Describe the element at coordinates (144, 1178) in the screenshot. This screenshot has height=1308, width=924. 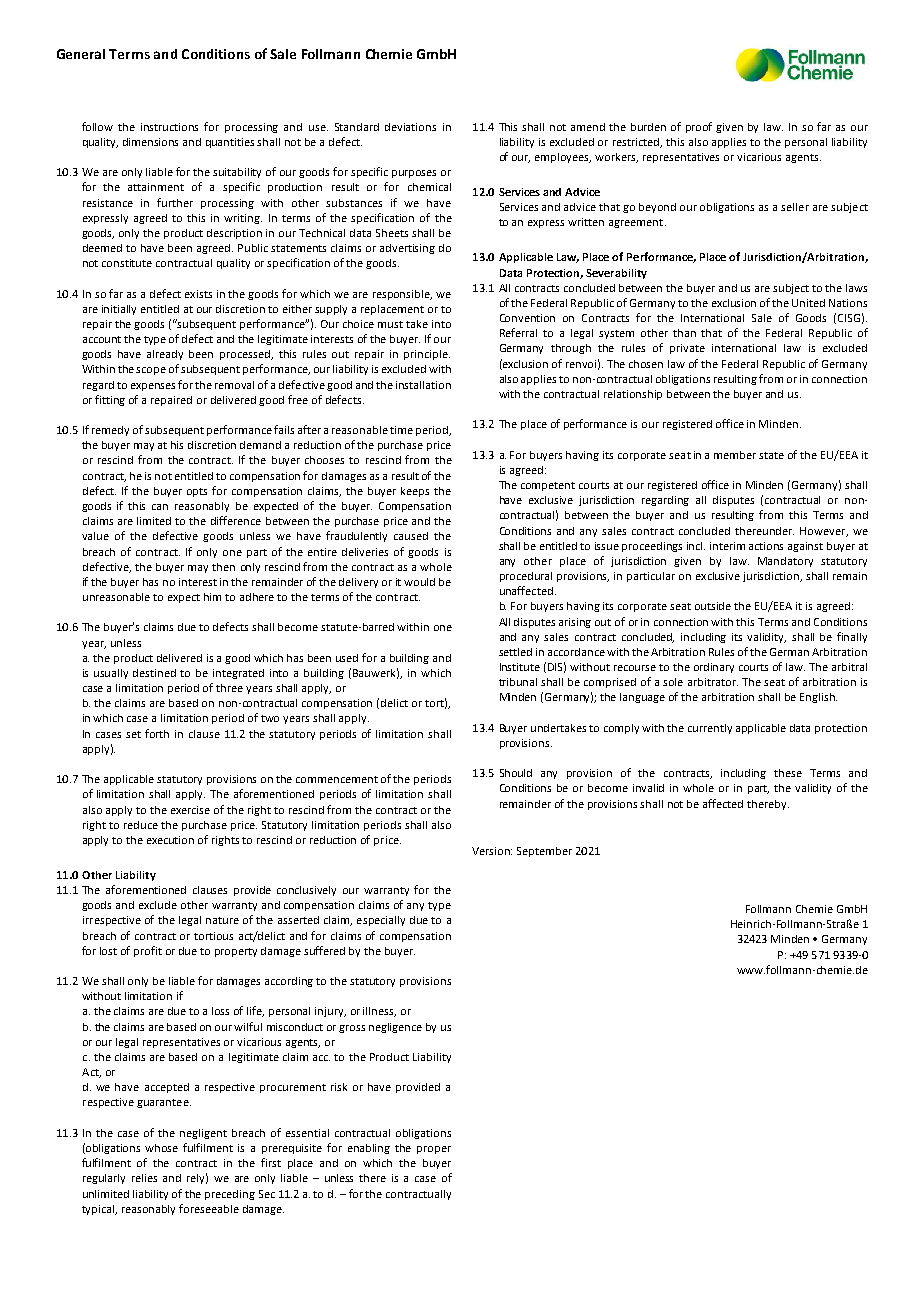
I see `relies` at that location.
